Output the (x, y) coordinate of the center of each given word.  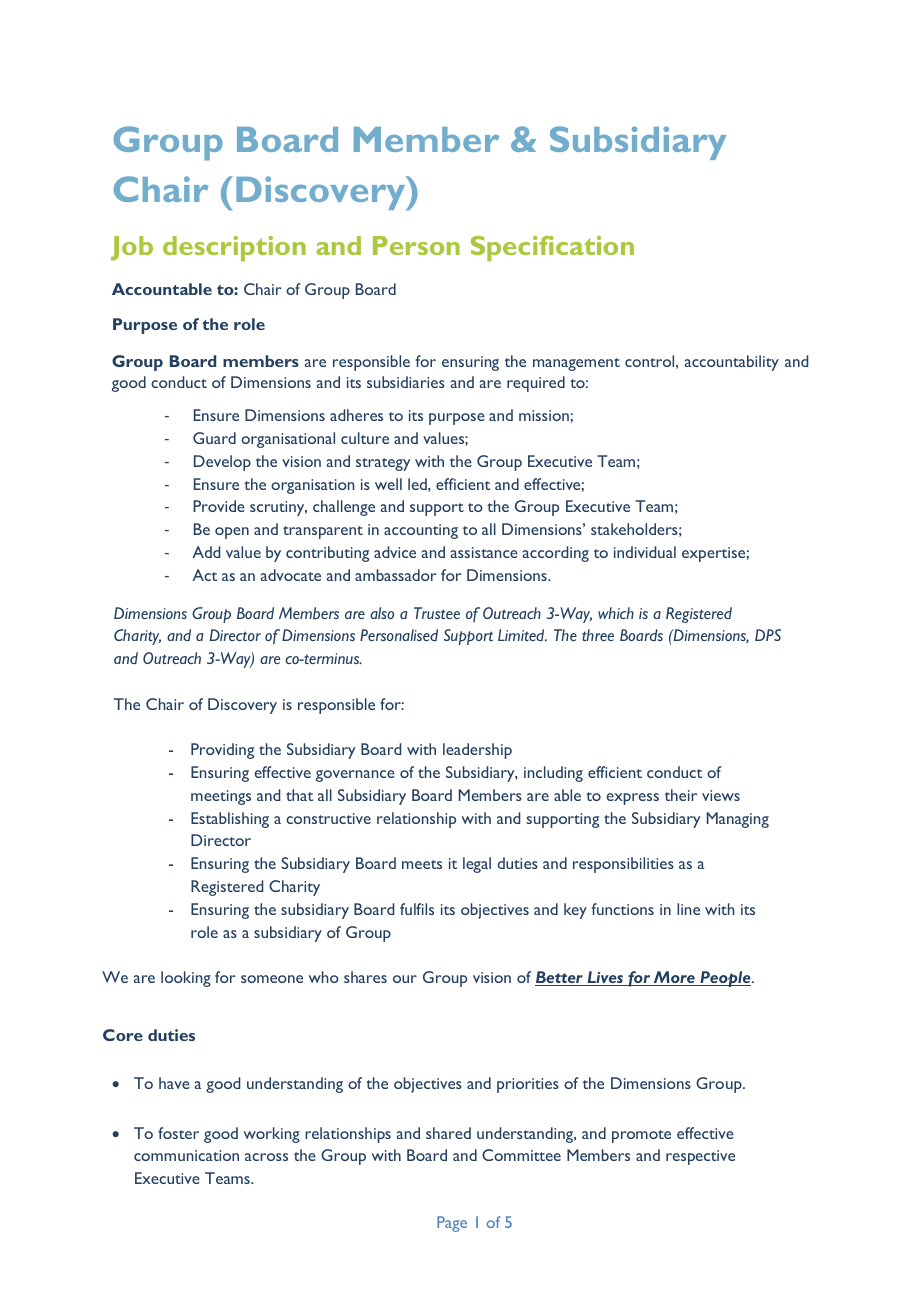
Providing (222, 751)
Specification (552, 248)
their (681, 795)
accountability (732, 363)
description (234, 248)
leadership (477, 751)
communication (186, 1155)
